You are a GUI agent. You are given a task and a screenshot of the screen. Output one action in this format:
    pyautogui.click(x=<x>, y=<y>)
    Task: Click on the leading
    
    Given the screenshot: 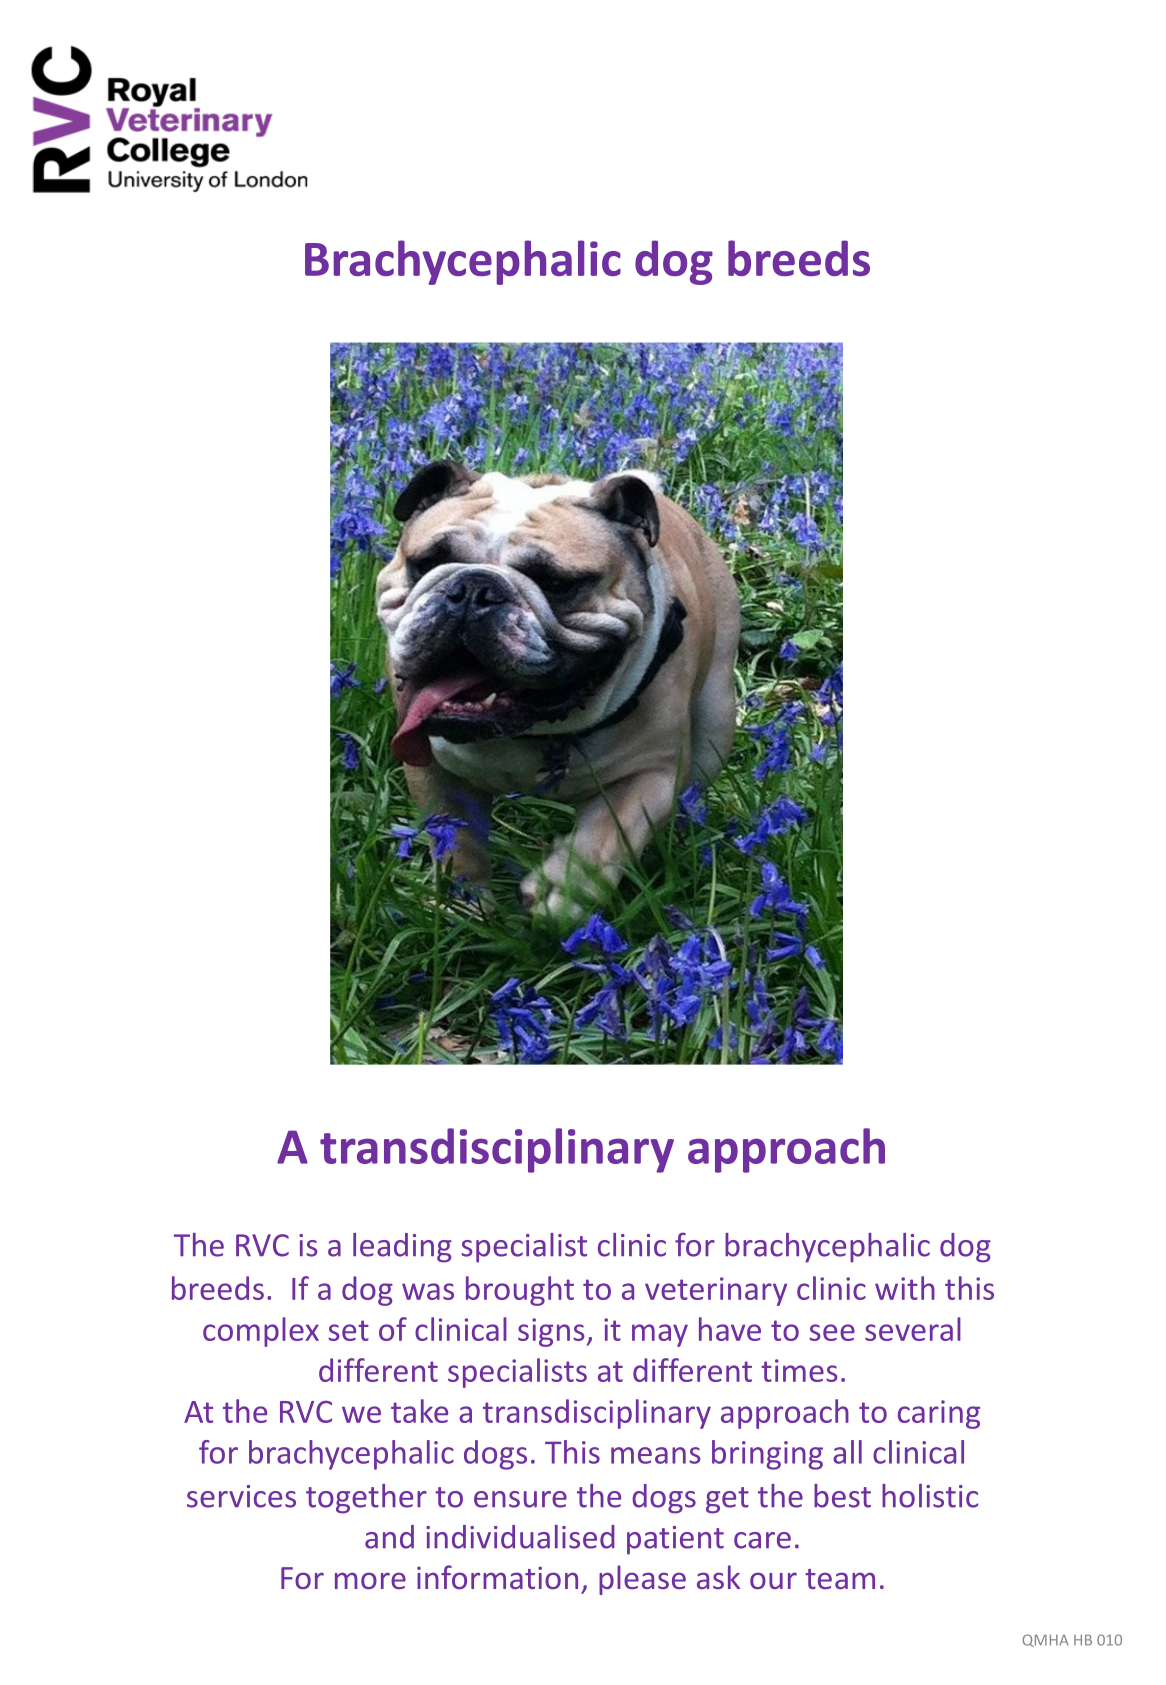 What is the action you would take?
    pyautogui.click(x=402, y=1248)
